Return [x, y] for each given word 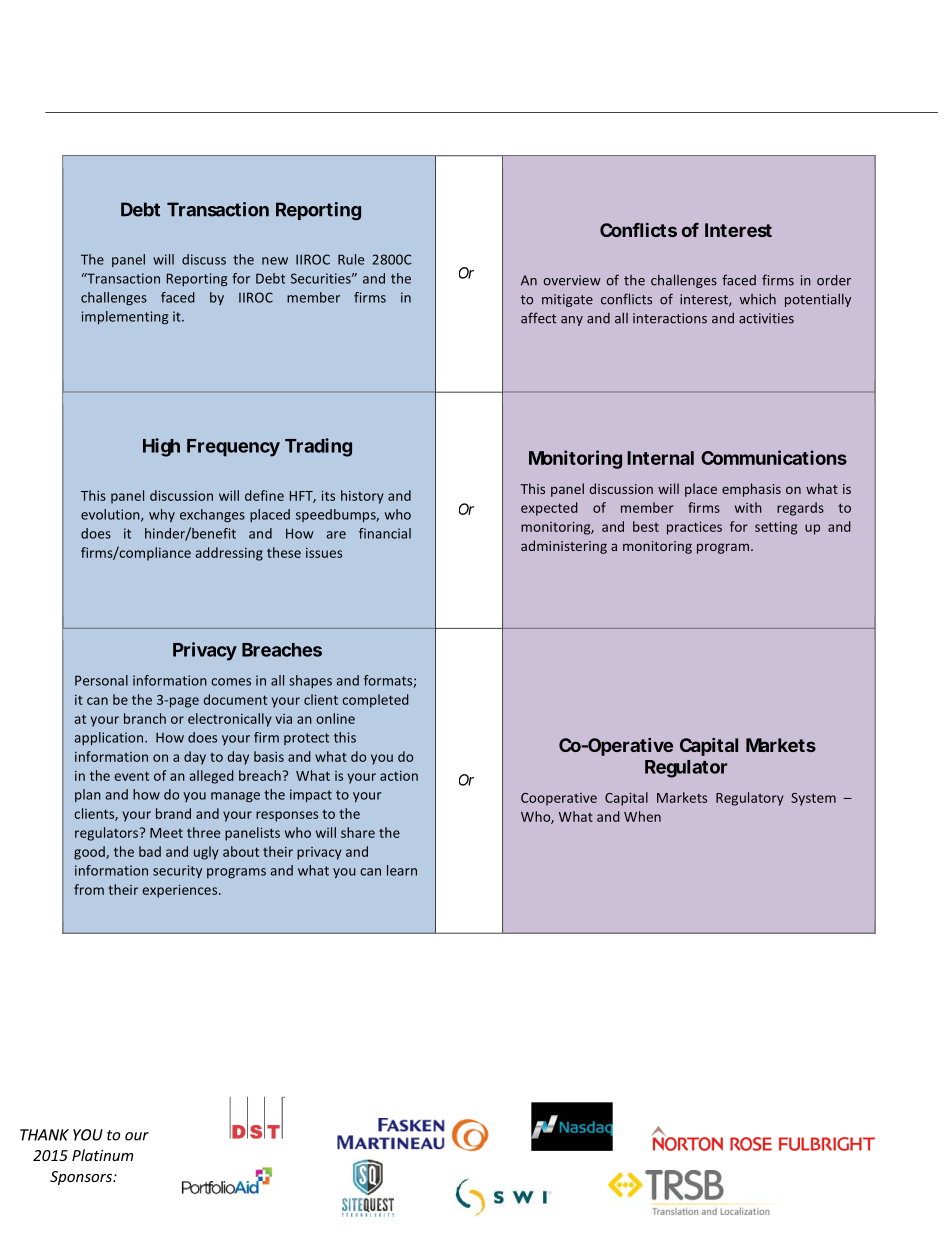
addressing [229, 554]
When [642, 816]
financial [385, 533]
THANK [44, 1135]
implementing [125, 317]
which [757, 299]
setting [776, 528]
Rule [351, 259]
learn [402, 870]
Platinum [102, 1155]
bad [150, 851]
